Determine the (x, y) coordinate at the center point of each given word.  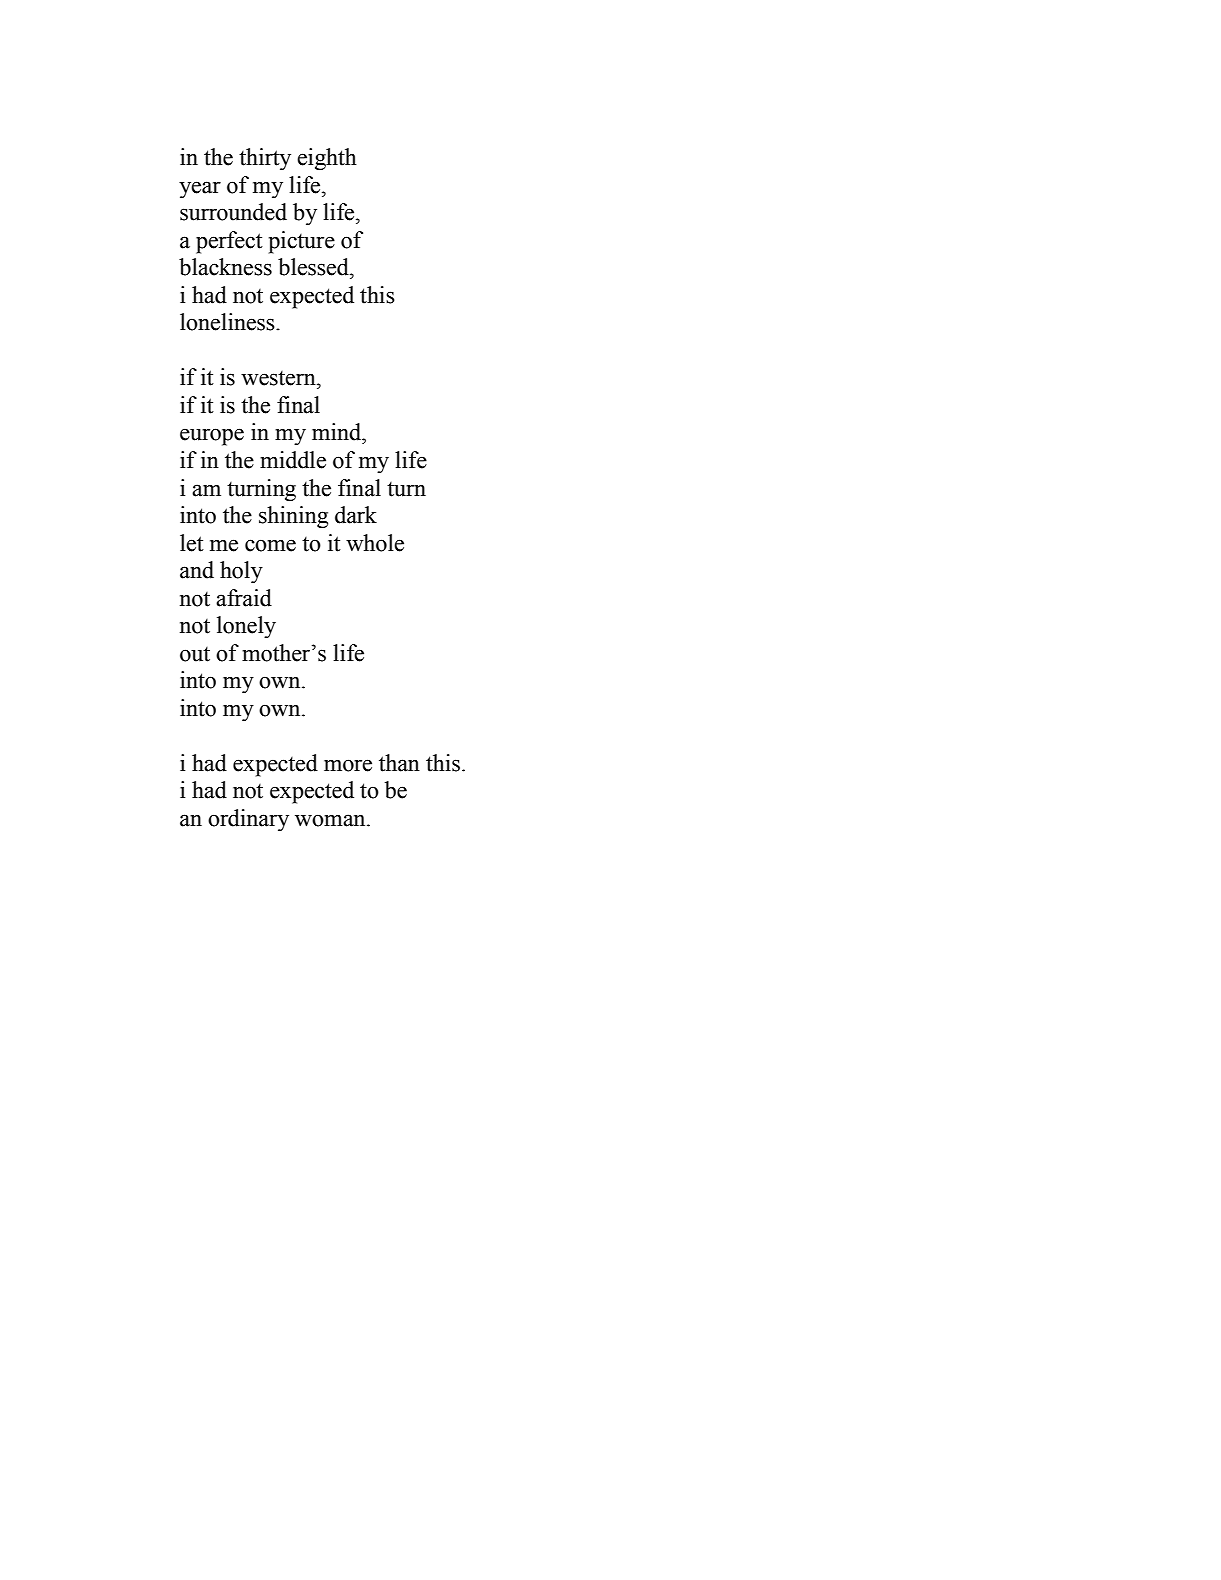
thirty (265, 159)
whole (375, 543)
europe (212, 437)
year (200, 190)
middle (293, 460)
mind (338, 432)
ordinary (248, 820)
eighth (327, 159)
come (270, 545)
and (197, 570)
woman (331, 820)
